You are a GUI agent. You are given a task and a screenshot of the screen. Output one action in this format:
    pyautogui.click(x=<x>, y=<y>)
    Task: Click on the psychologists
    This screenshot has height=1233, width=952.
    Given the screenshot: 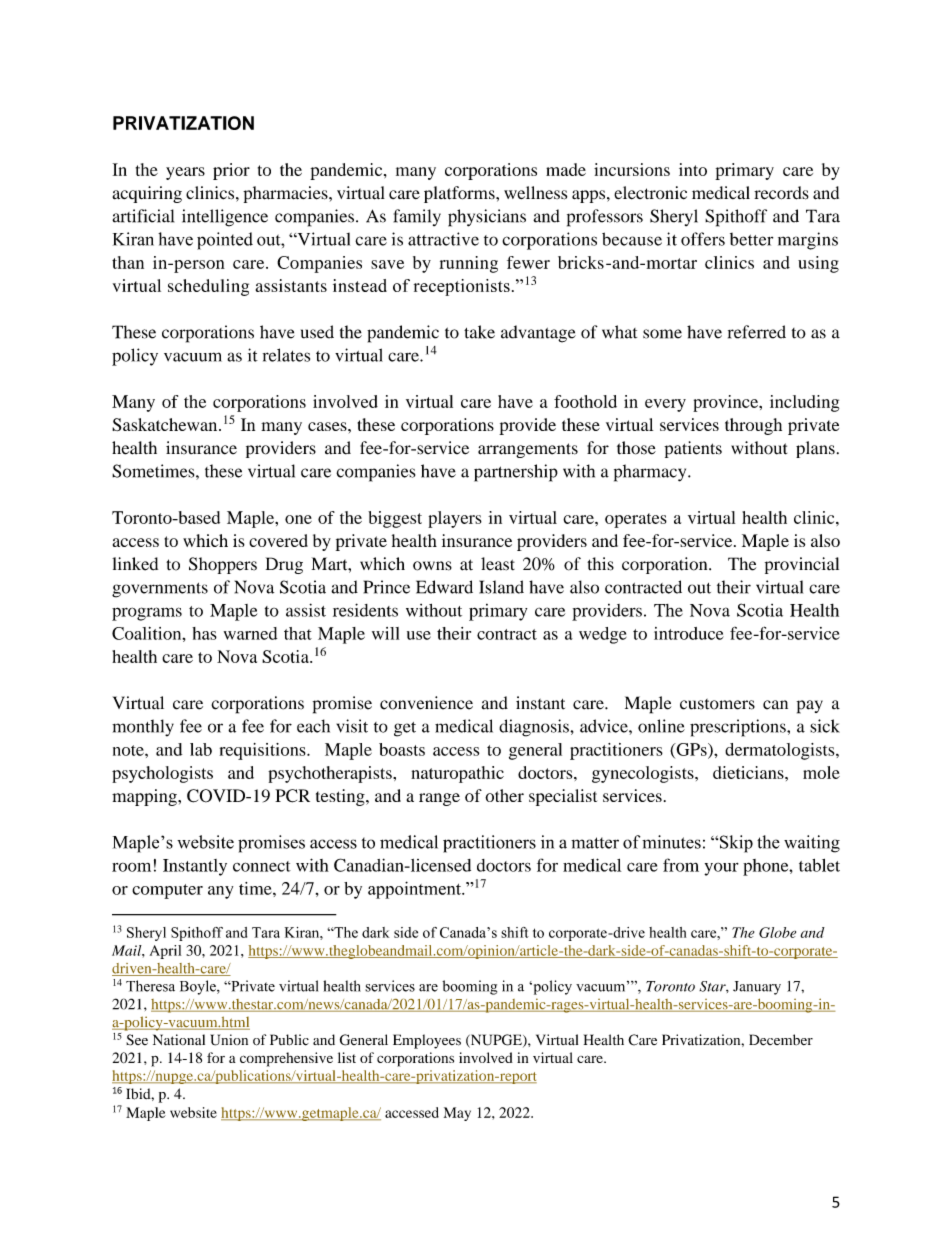 What is the action you would take?
    pyautogui.click(x=162, y=774)
